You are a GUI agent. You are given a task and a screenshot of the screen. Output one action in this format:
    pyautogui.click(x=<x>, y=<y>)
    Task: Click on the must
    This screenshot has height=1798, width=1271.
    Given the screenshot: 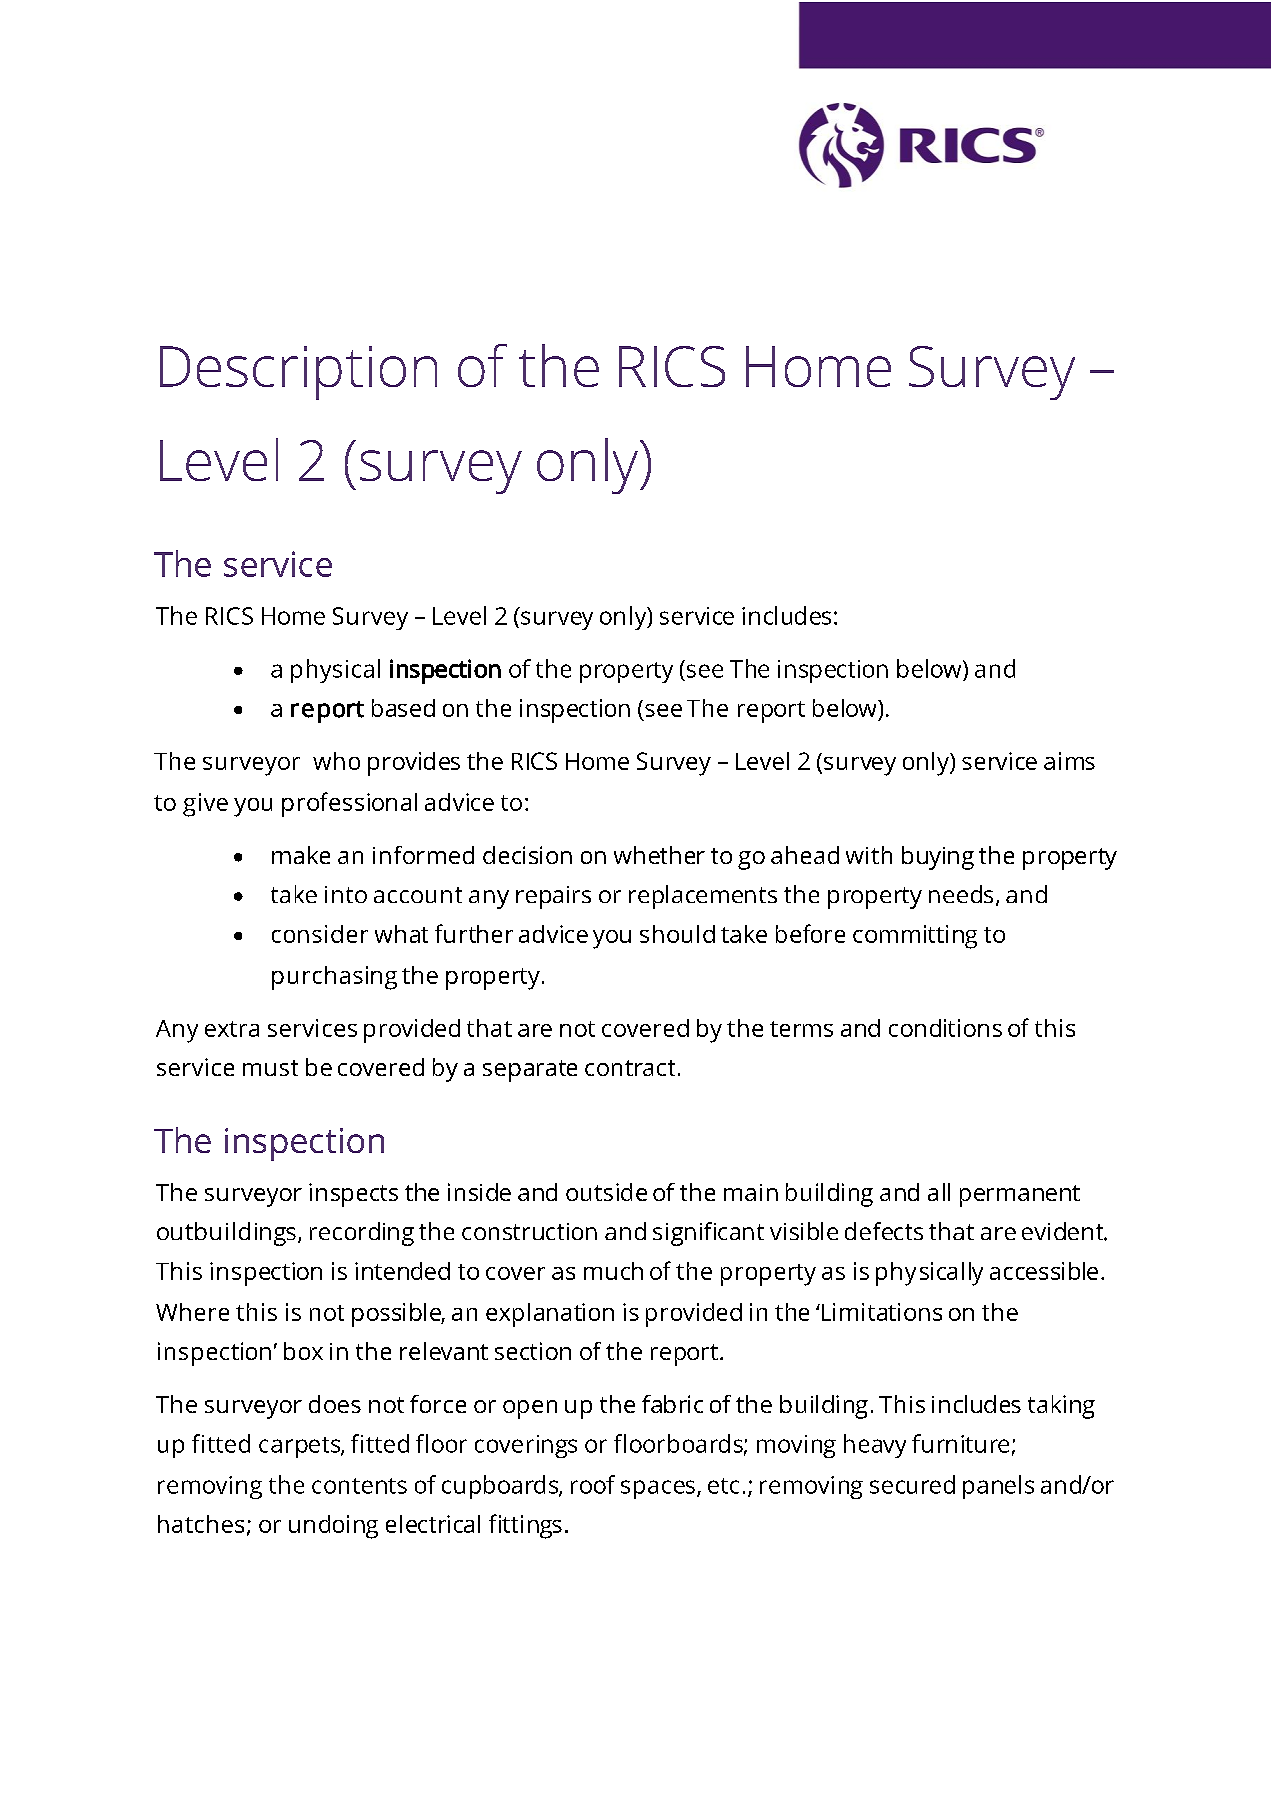 What is the action you would take?
    pyautogui.click(x=270, y=1068)
